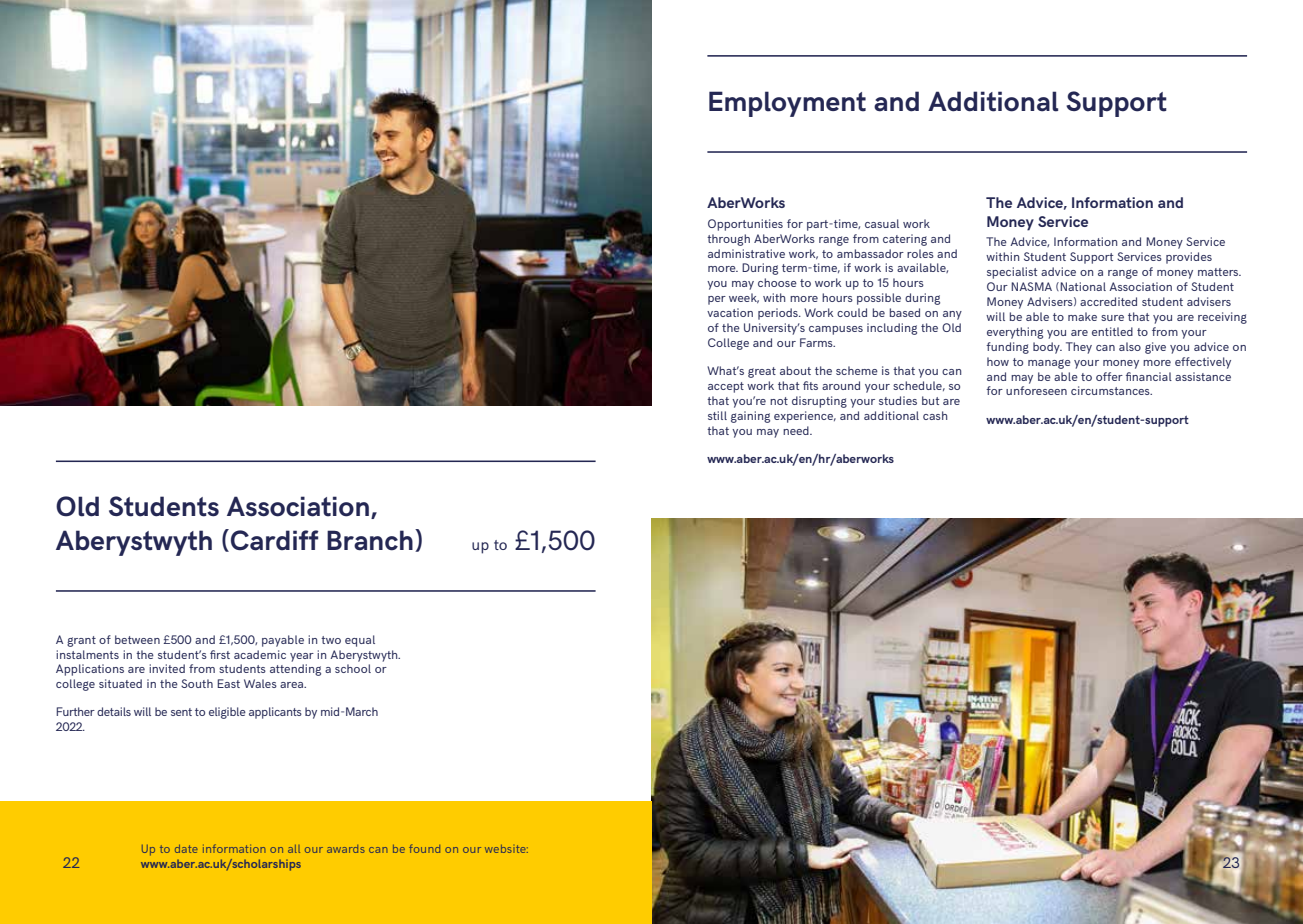 The height and width of the screenshot is (924, 1303). I want to click on East, so click(228, 683).
